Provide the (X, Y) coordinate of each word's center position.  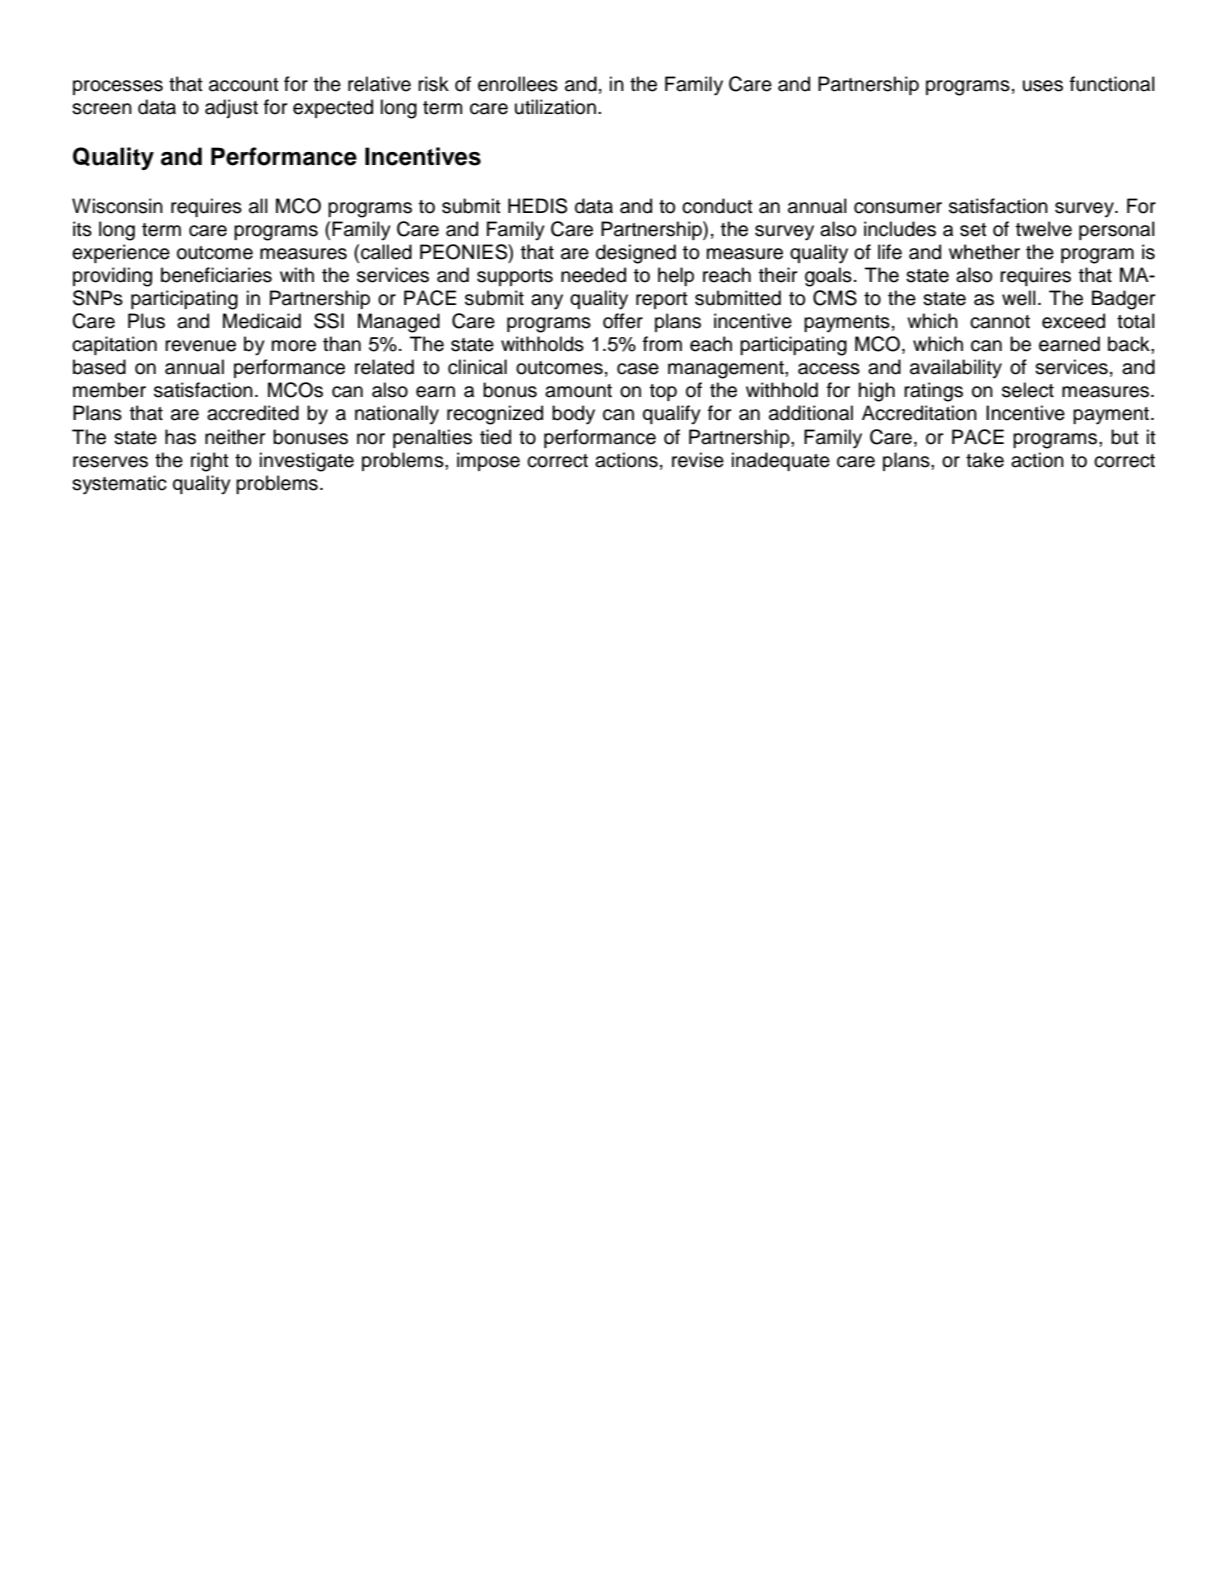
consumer (898, 208)
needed (593, 275)
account (244, 85)
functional (1112, 84)
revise (698, 460)
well (1019, 298)
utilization (555, 107)
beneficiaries (216, 275)
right (210, 462)
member (109, 390)
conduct (717, 206)
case (638, 369)
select (1028, 390)
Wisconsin (117, 206)
